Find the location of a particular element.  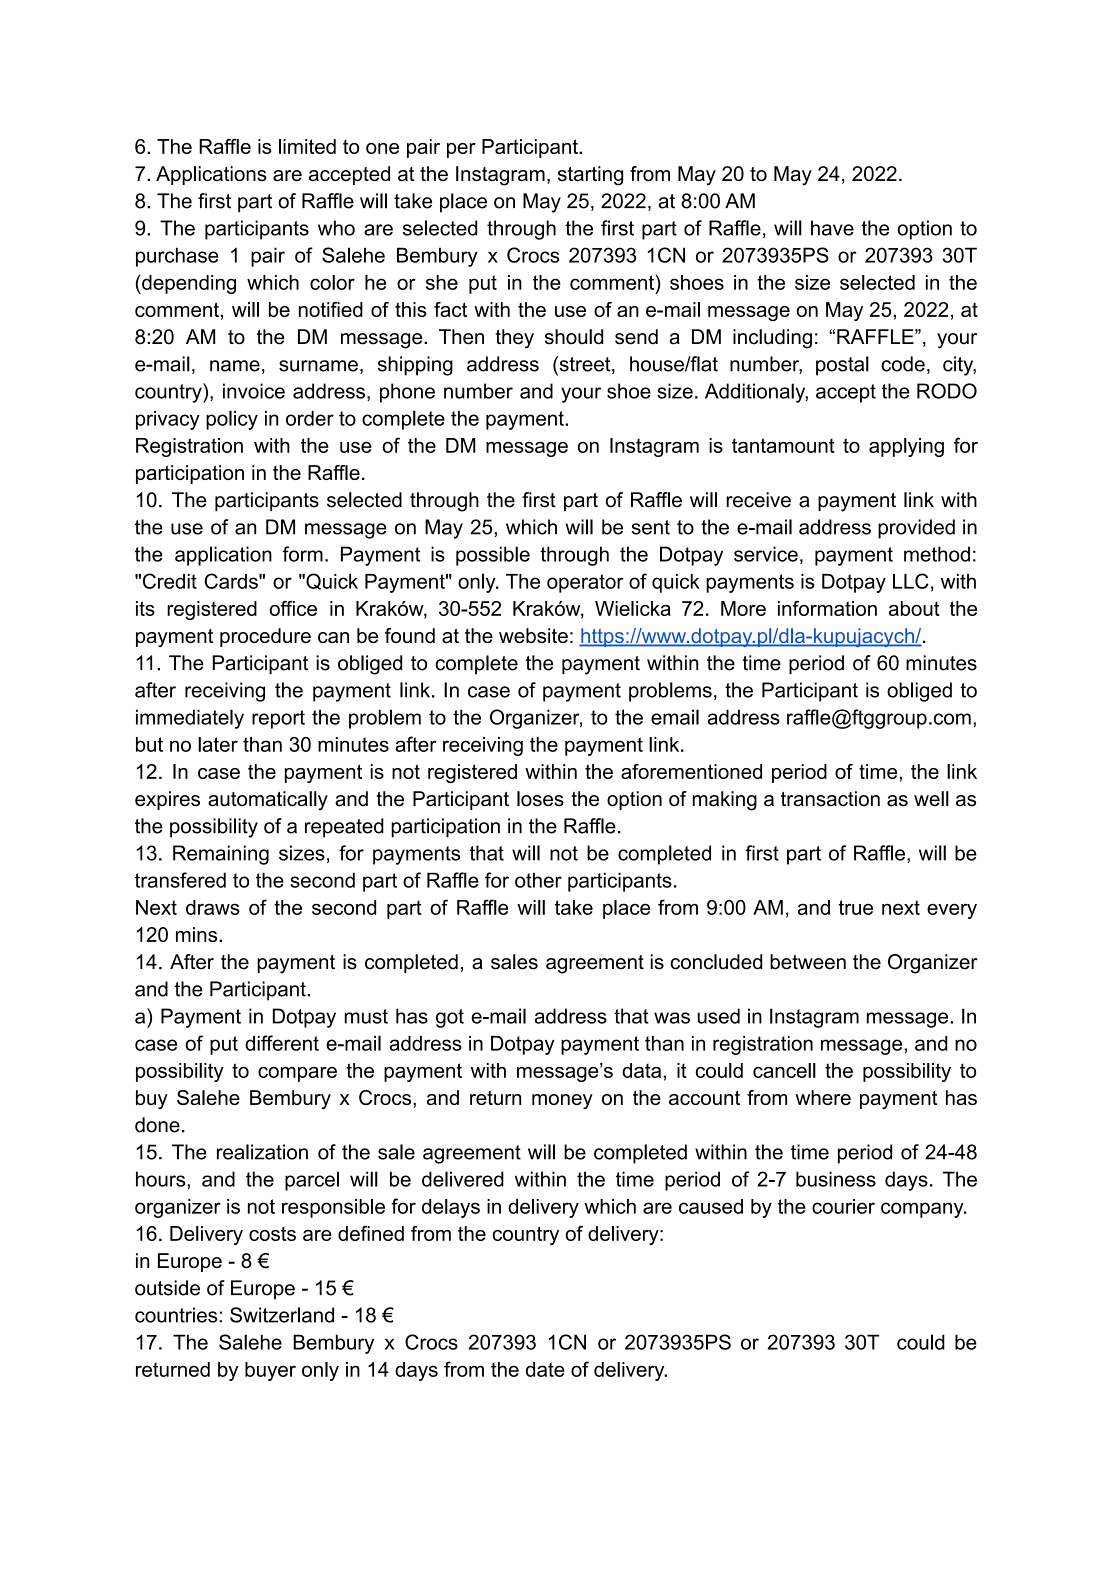

money is located at coordinates (562, 1101).
